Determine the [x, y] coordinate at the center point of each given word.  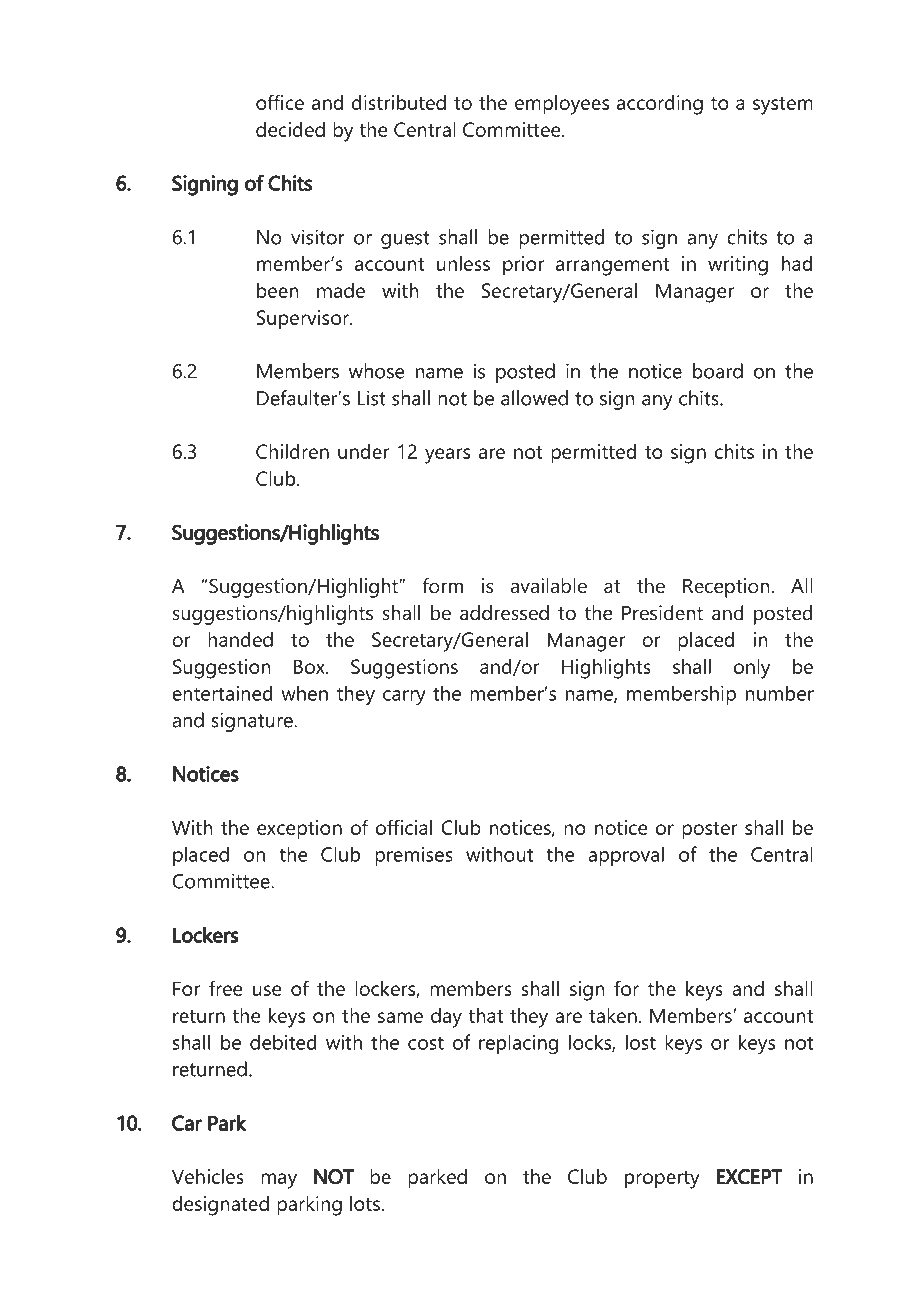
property [662, 1180]
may [279, 1181]
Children [292, 451]
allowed [534, 398]
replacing [518, 1044]
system [783, 106]
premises [414, 856]
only [752, 669]
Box [310, 666]
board [718, 371]
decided [290, 129]
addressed [504, 613]
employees [562, 105]
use [267, 990]
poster [710, 831]
